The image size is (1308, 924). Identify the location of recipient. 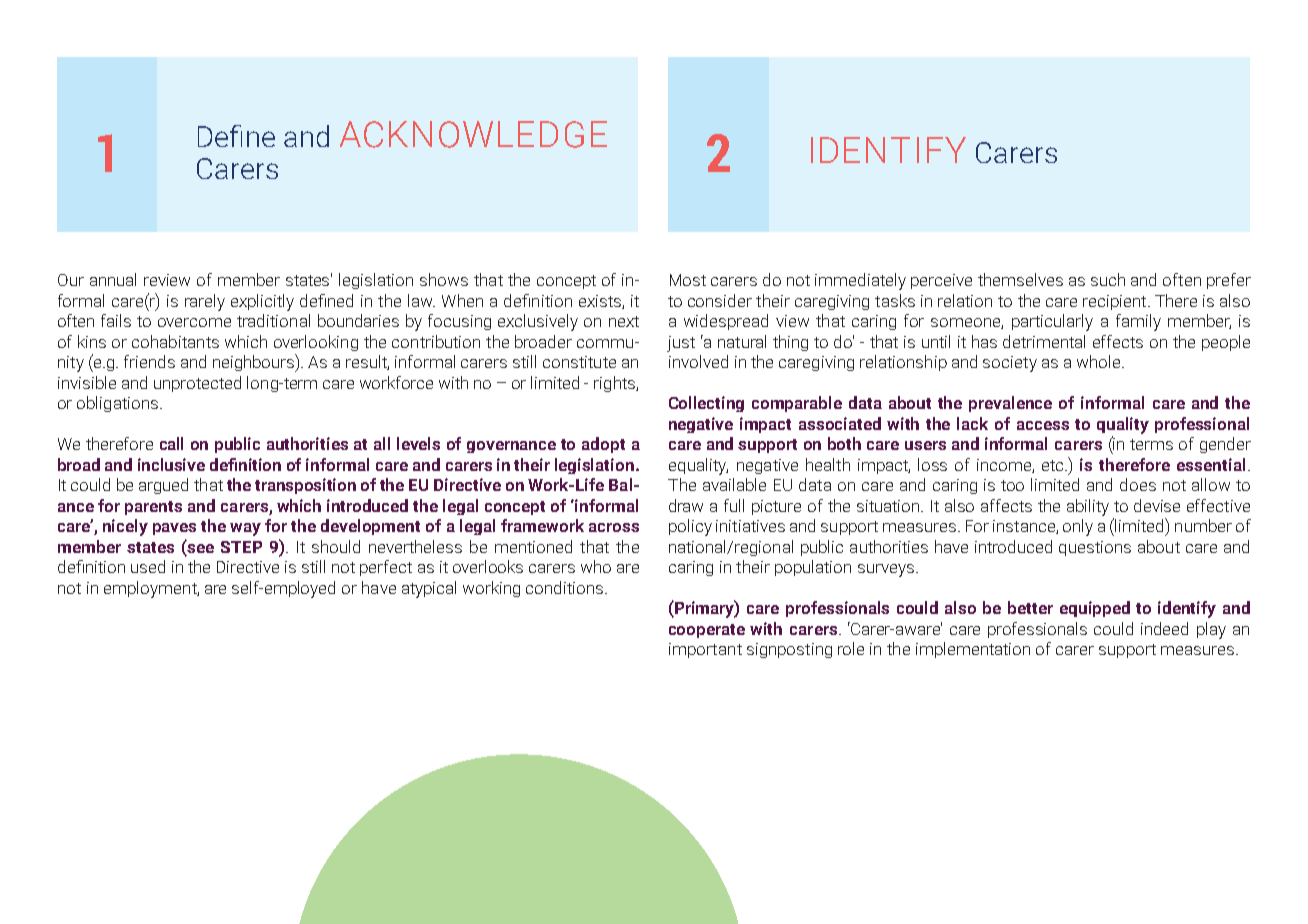
(1116, 302).
